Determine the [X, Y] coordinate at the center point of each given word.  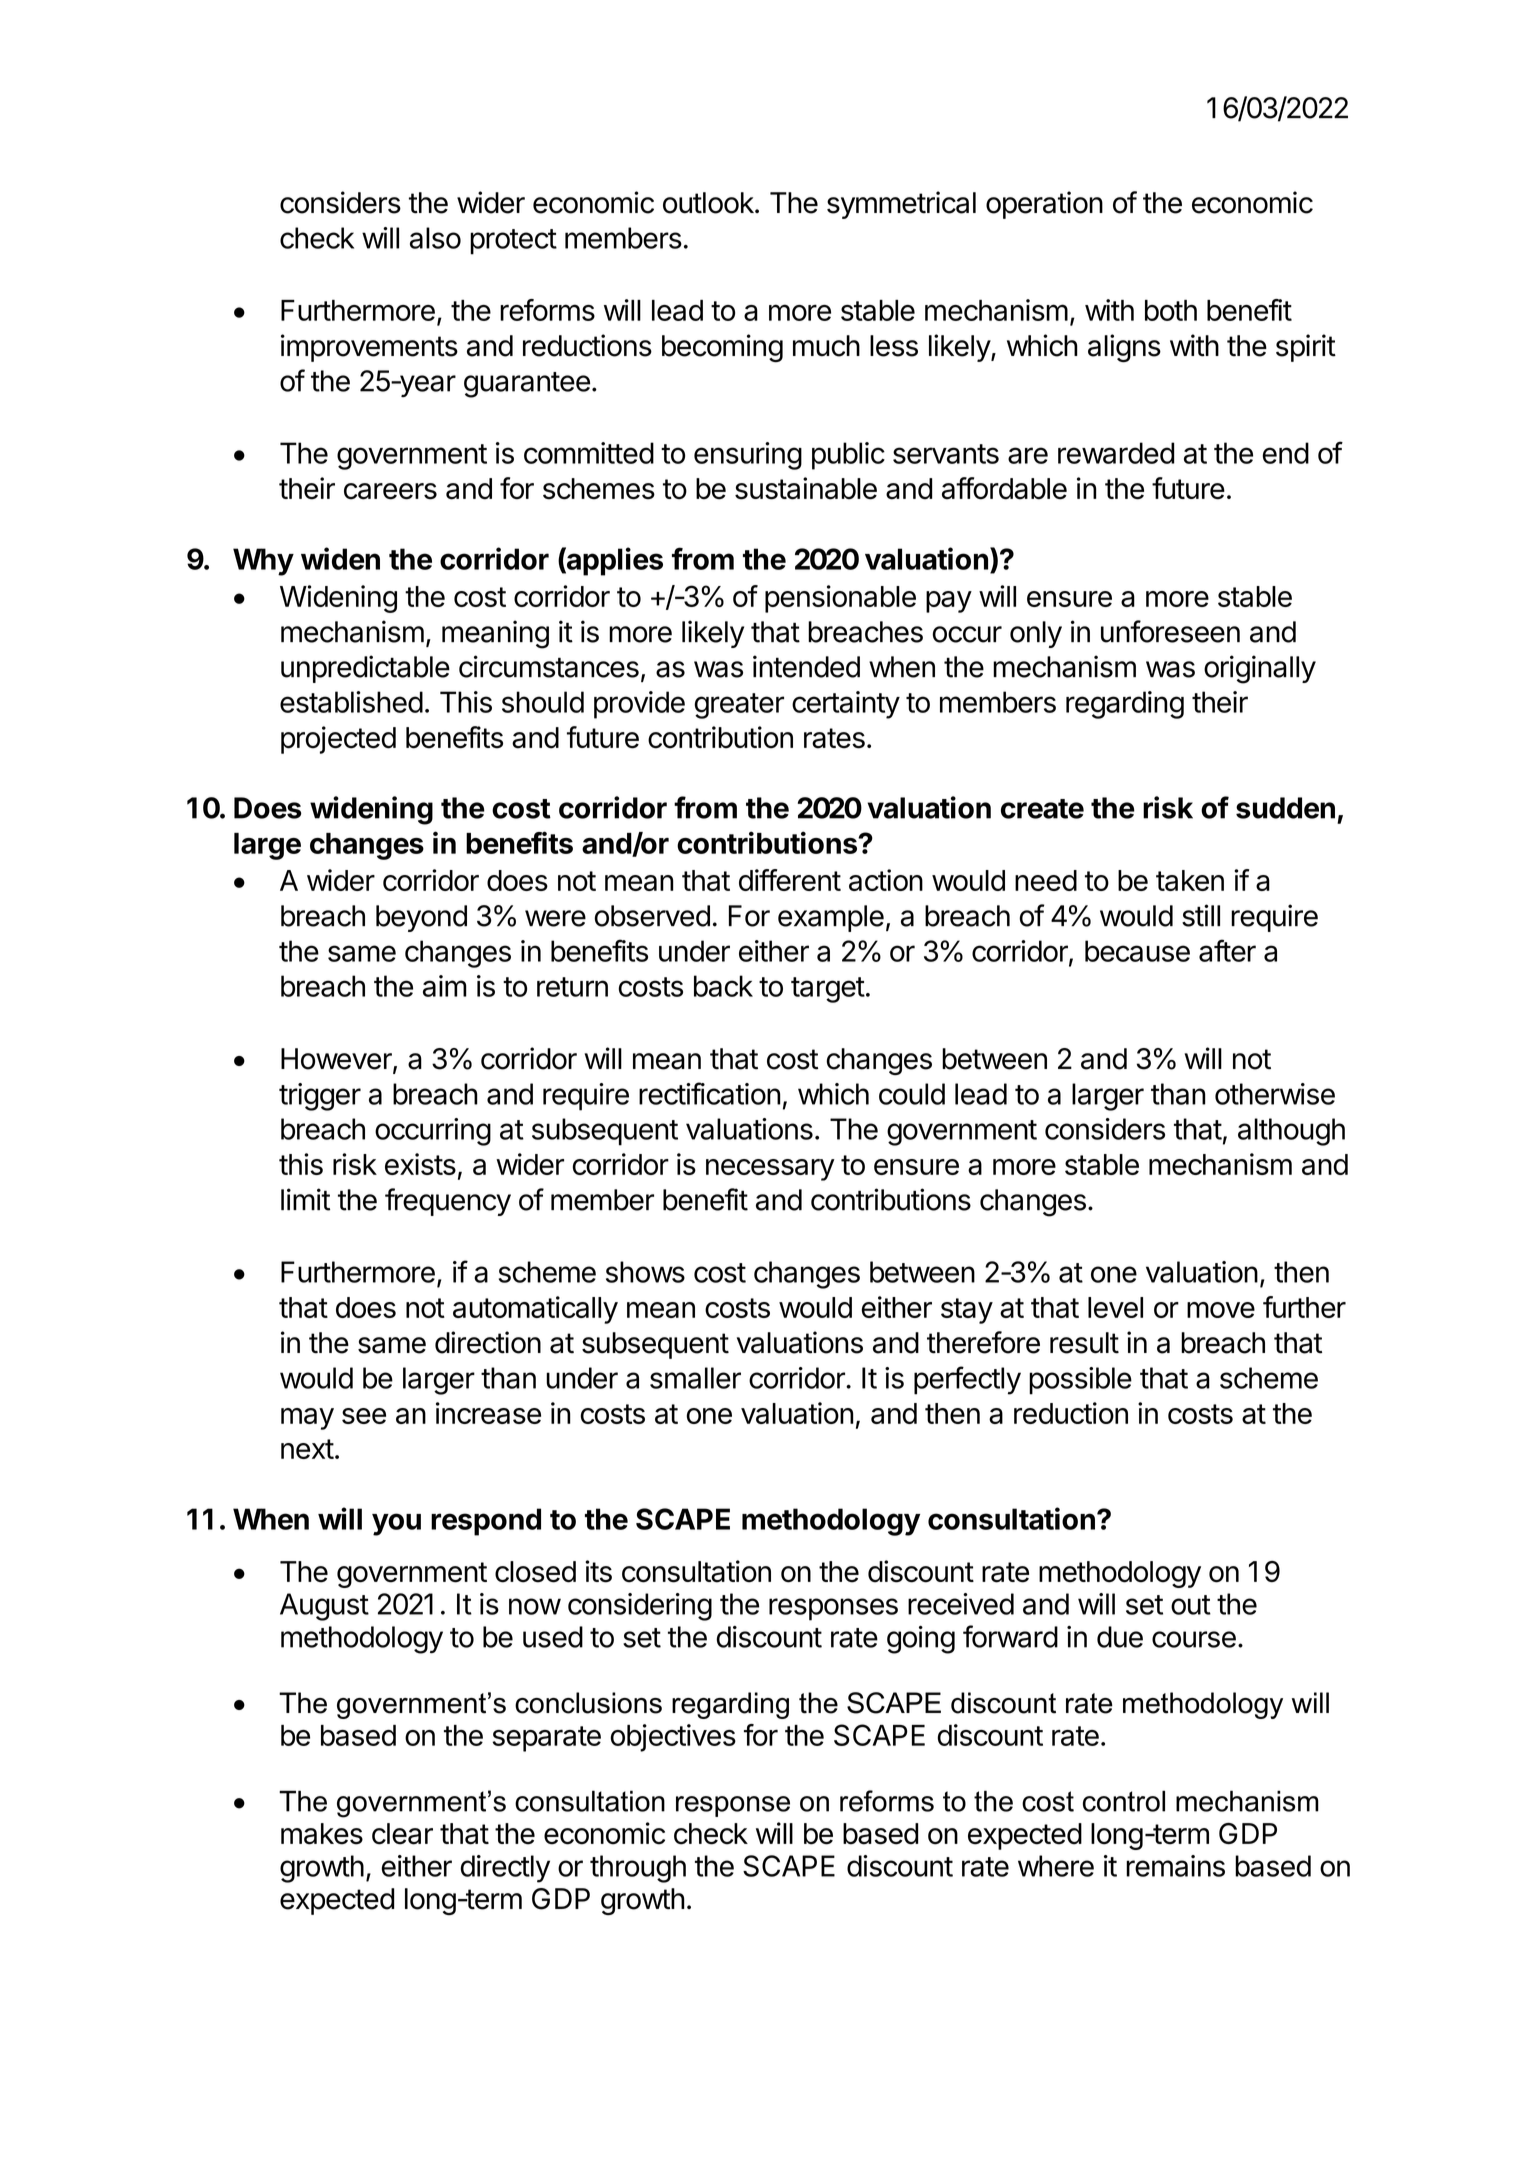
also [435, 238]
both [1171, 310]
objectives [673, 1738]
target [828, 990]
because [1137, 951]
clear [402, 1834]
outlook [708, 203]
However [337, 1060]
